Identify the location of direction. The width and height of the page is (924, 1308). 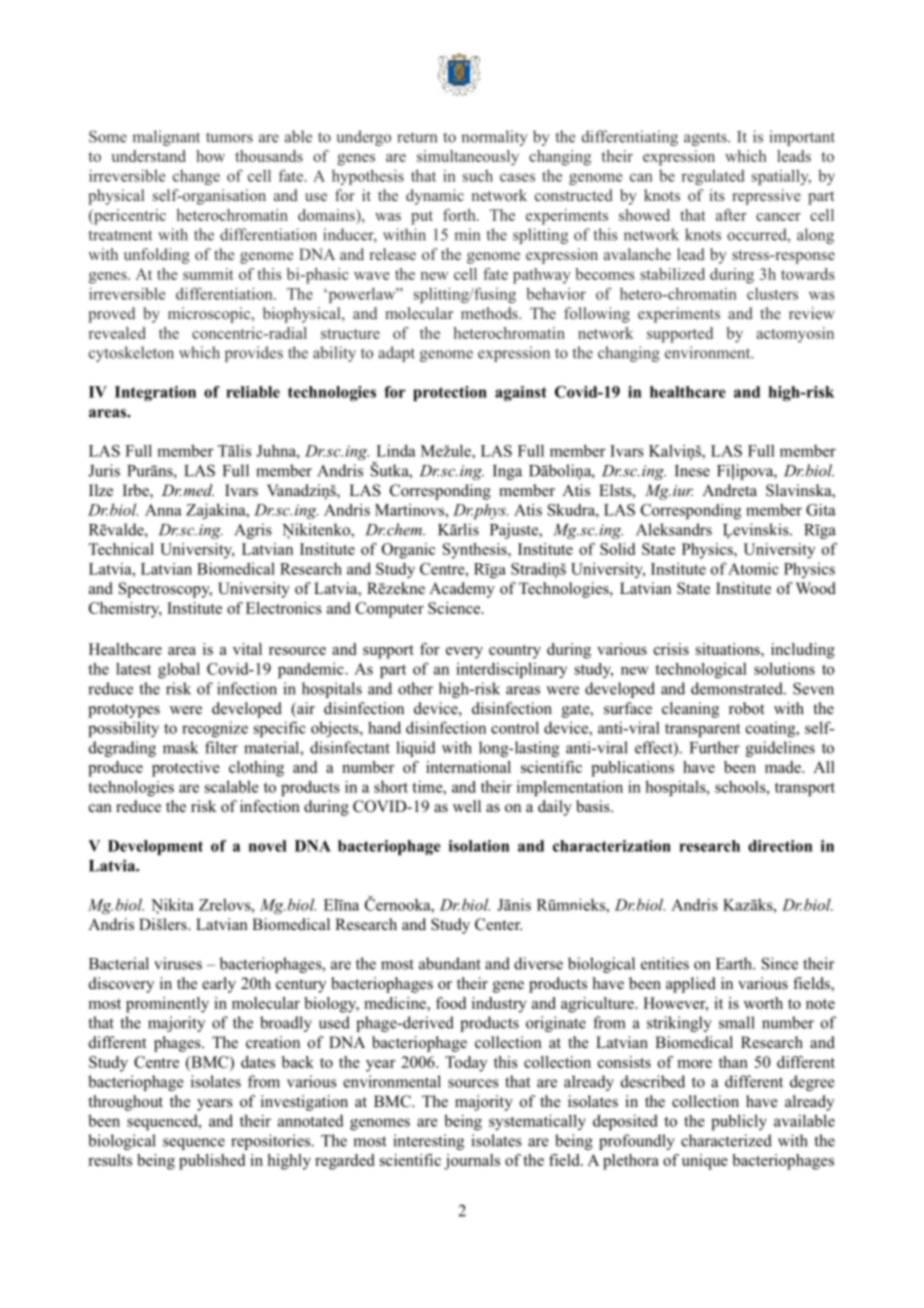
(780, 846).
